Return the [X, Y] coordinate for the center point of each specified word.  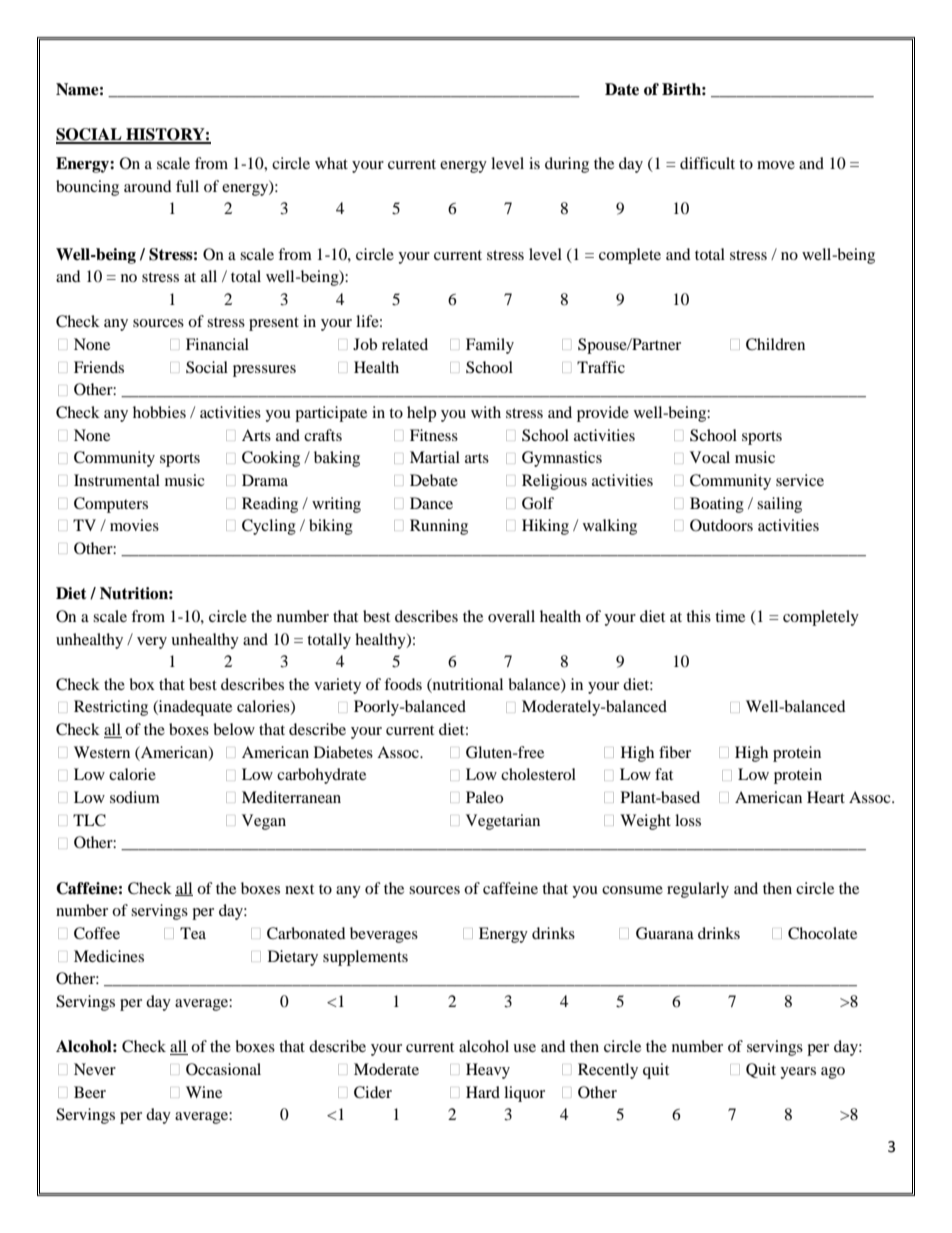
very [152, 643]
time [730, 616]
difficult [707, 163]
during [567, 165]
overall [511, 616]
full [187, 186]
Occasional [223, 1069]
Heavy [488, 1071]
